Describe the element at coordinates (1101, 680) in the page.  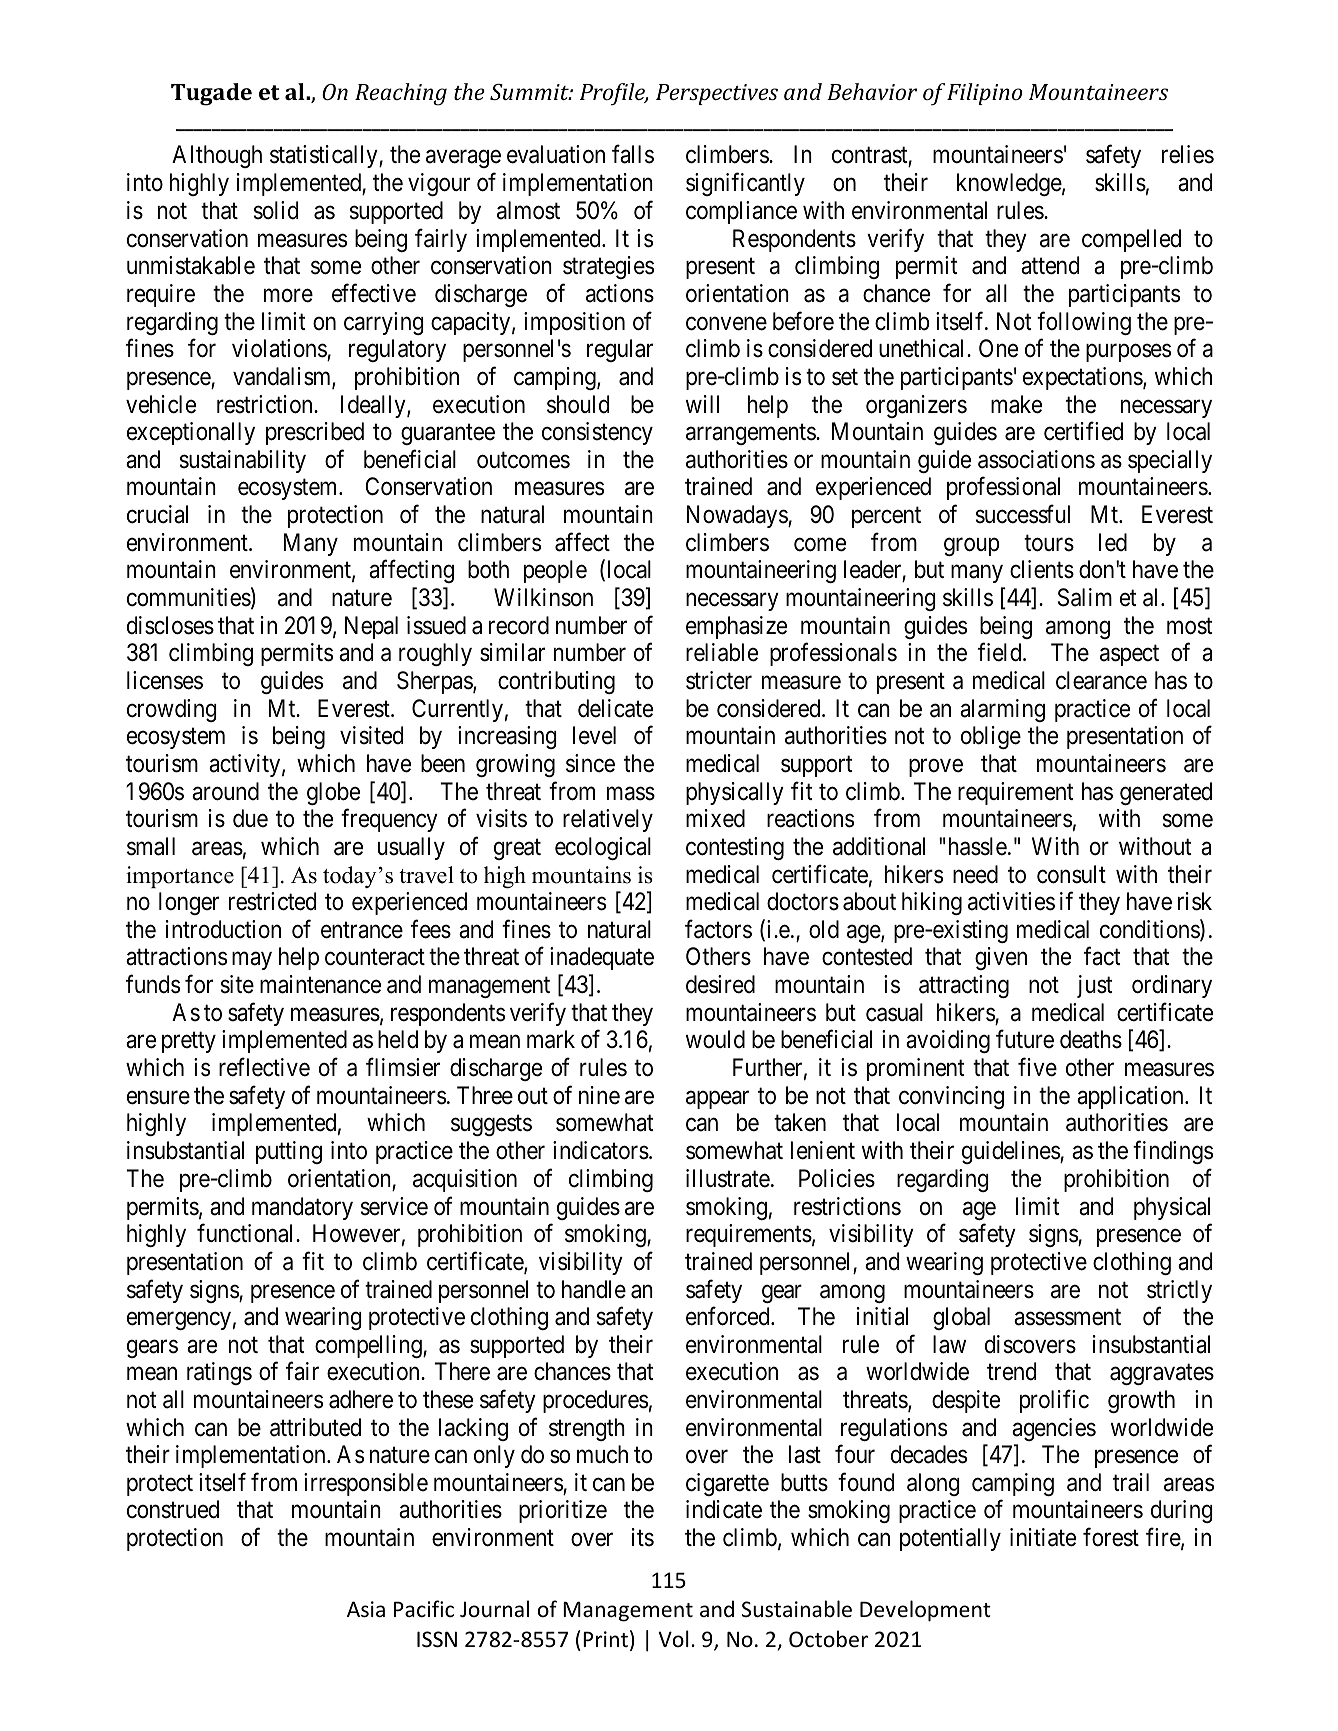
I see `clearance` at that location.
